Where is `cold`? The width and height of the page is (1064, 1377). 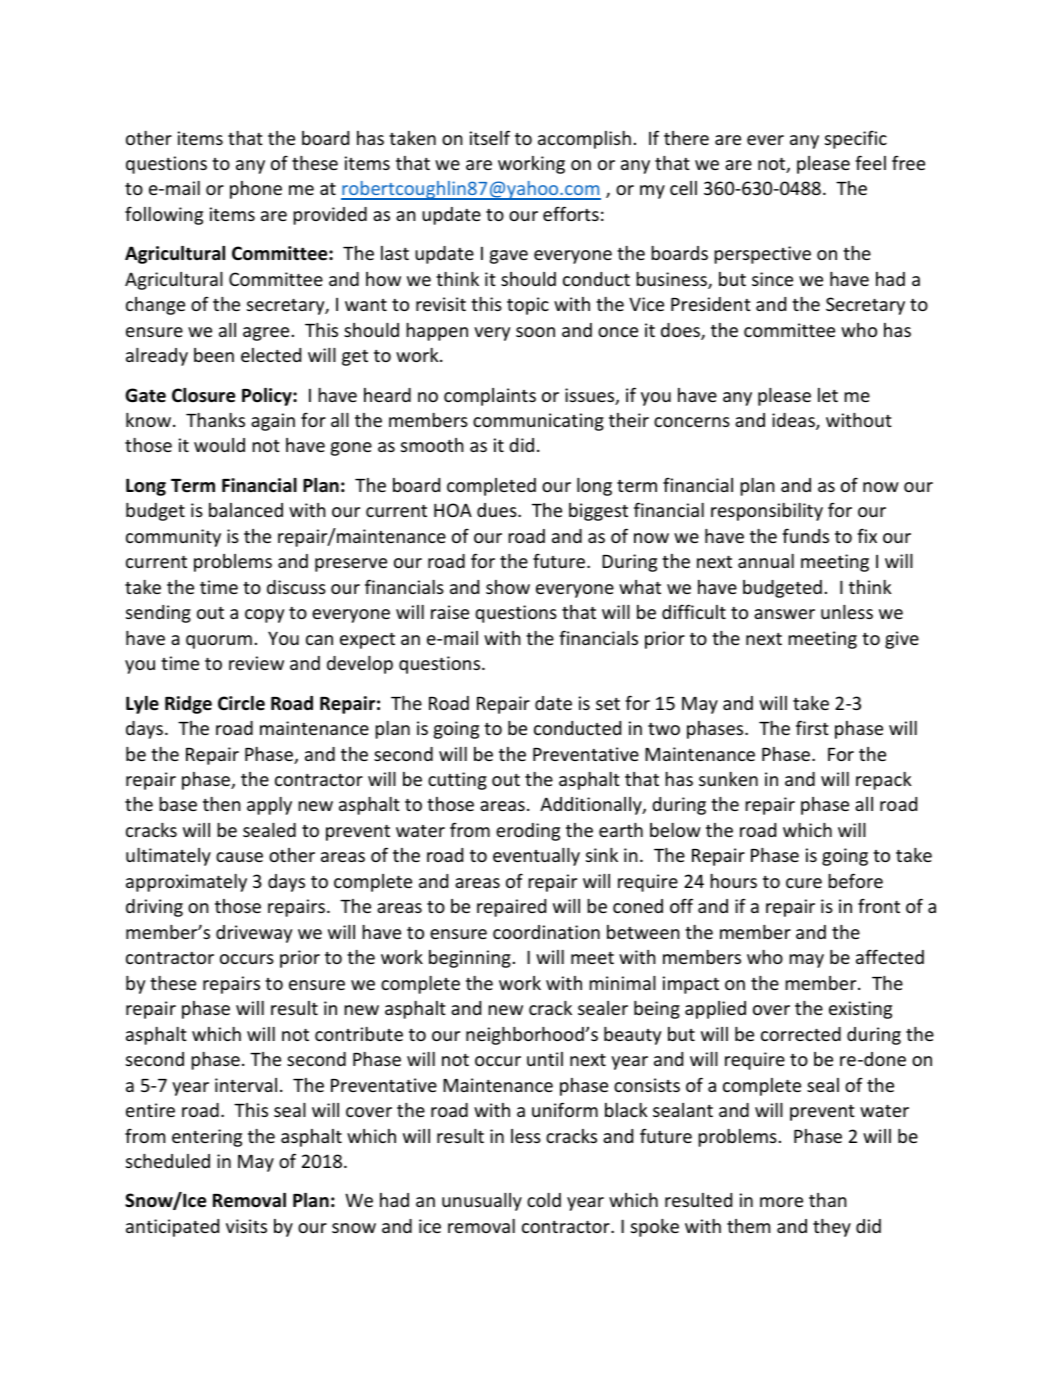
cold is located at coordinates (544, 1200).
